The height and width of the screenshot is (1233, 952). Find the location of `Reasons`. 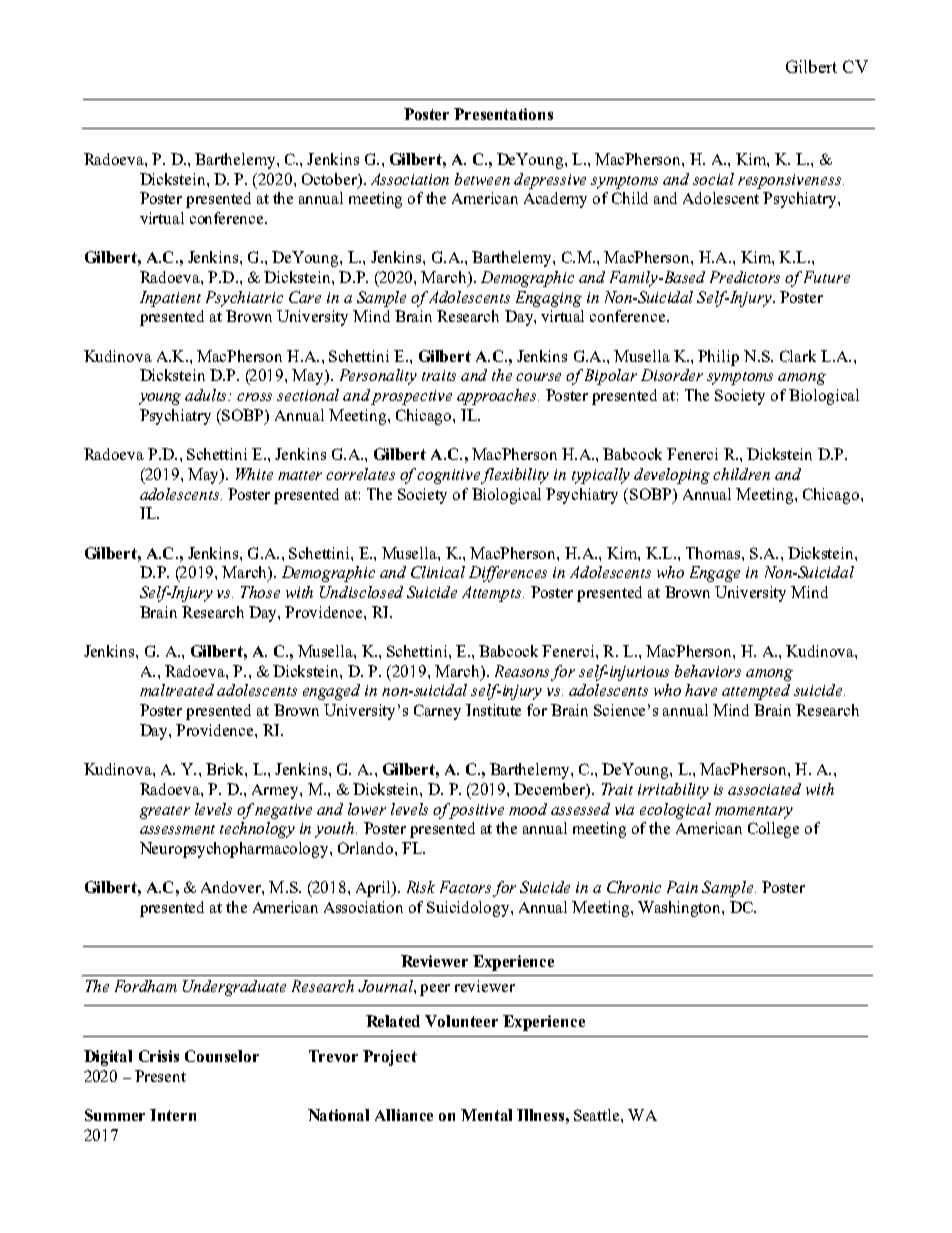

Reasons is located at coordinates (523, 672).
